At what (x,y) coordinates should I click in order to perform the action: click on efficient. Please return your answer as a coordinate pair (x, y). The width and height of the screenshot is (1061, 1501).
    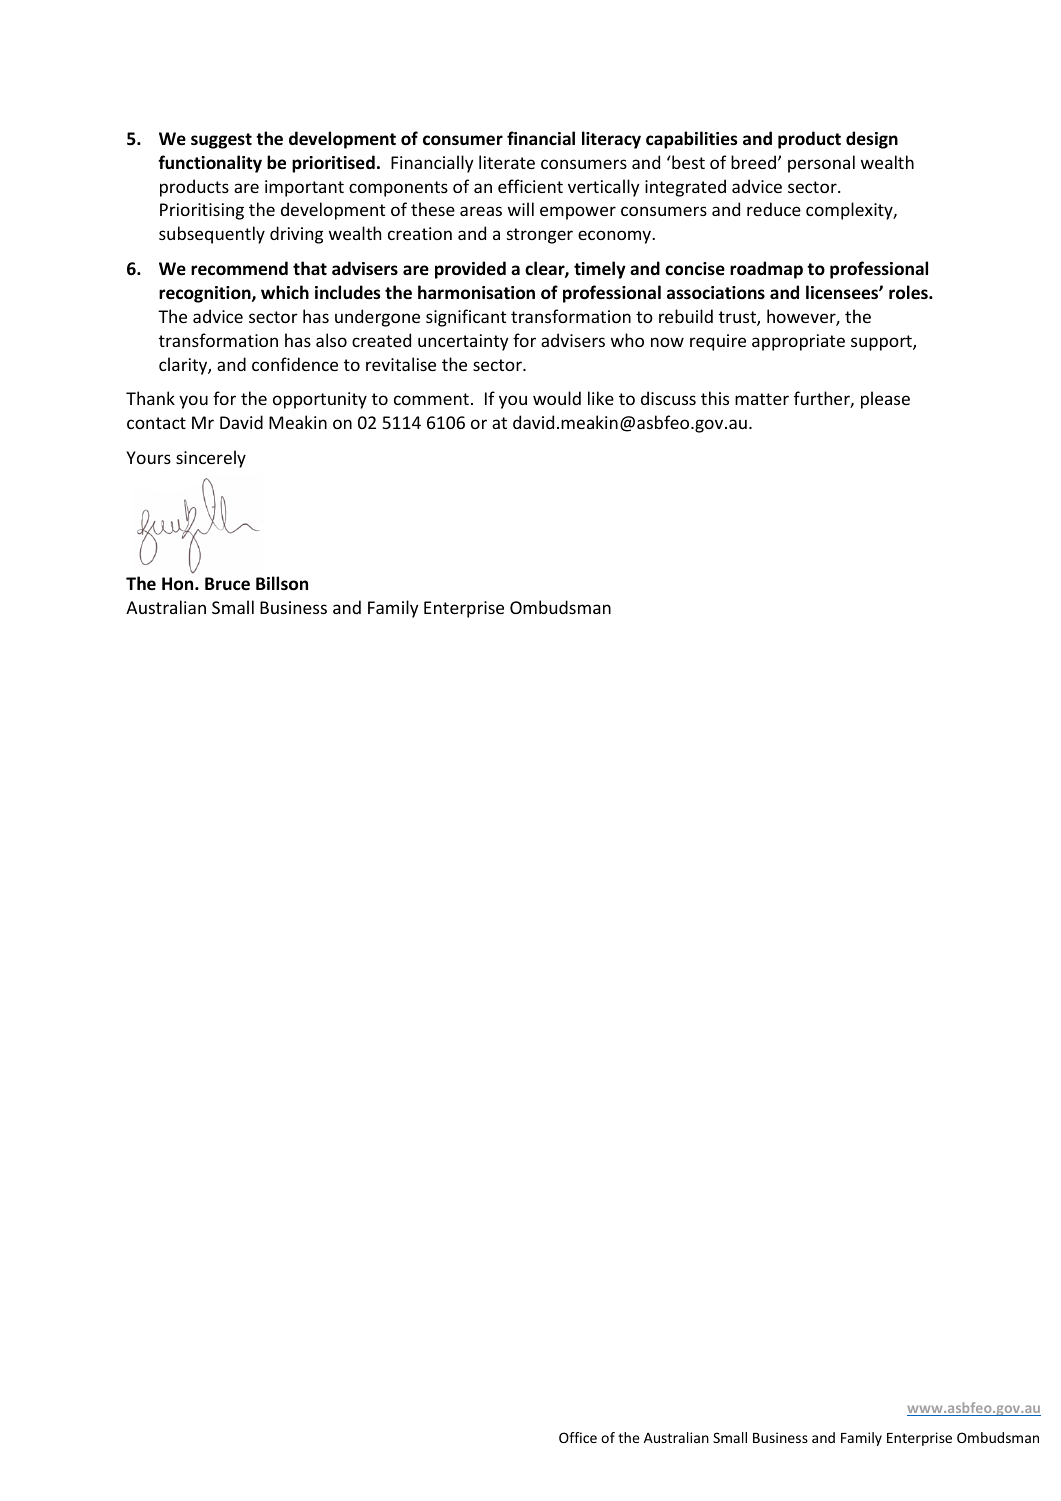
    Looking at the image, I should click on (530, 186).
